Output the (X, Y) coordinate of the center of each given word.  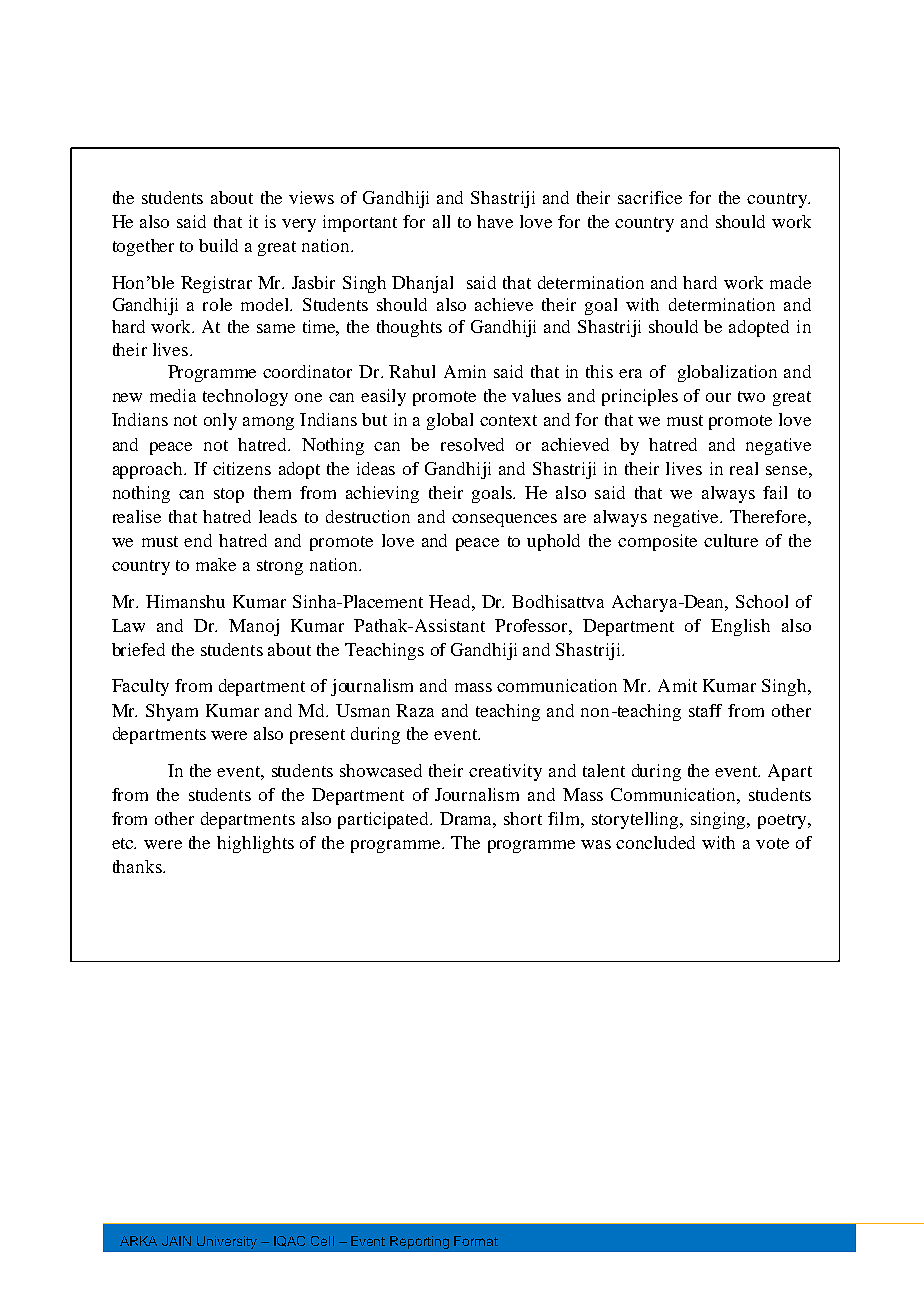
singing (720, 820)
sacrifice (650, 197)
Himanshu (185, 601)
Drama (468, 820)
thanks (138, 866)
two (751, 396)
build (218, 245)
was (596, 844)
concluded (655, 842)
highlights (255, 844)
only (220, 421)
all (441, 221)
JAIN (176, 1241)
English (740, 627)
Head (451, 601)
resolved (472, 444)
